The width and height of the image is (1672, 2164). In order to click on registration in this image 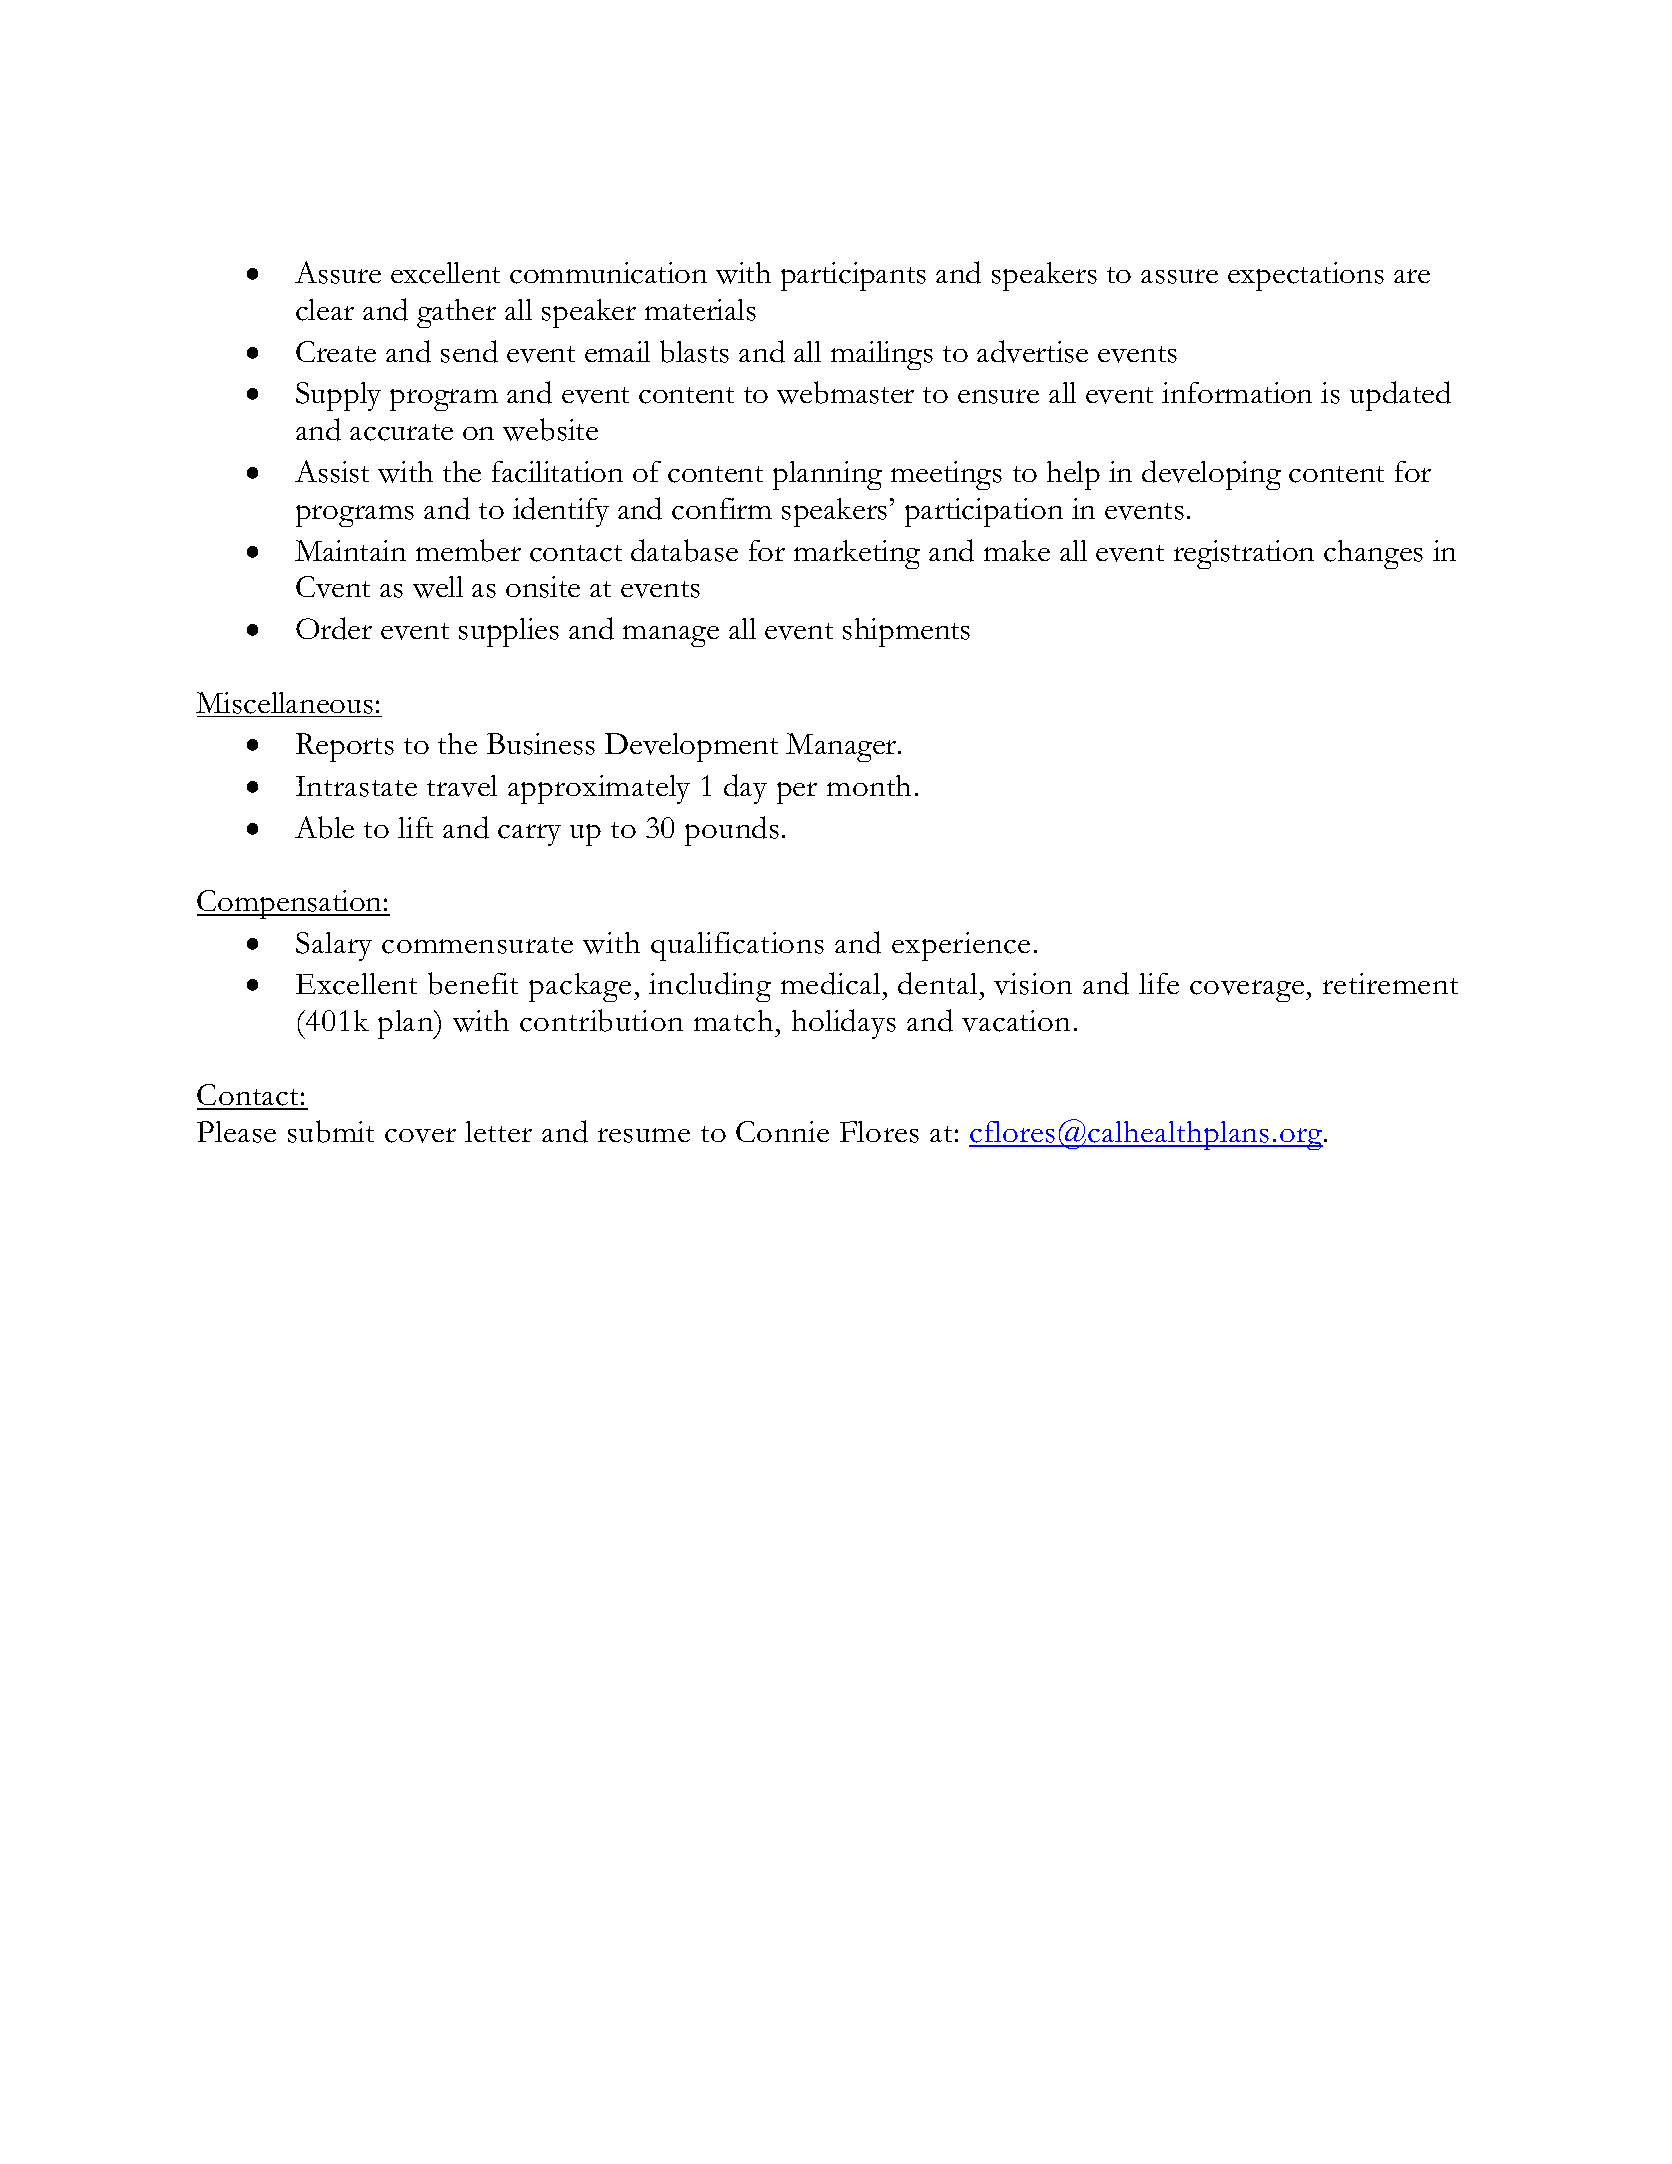, I will do `click(1244, 554)`.
